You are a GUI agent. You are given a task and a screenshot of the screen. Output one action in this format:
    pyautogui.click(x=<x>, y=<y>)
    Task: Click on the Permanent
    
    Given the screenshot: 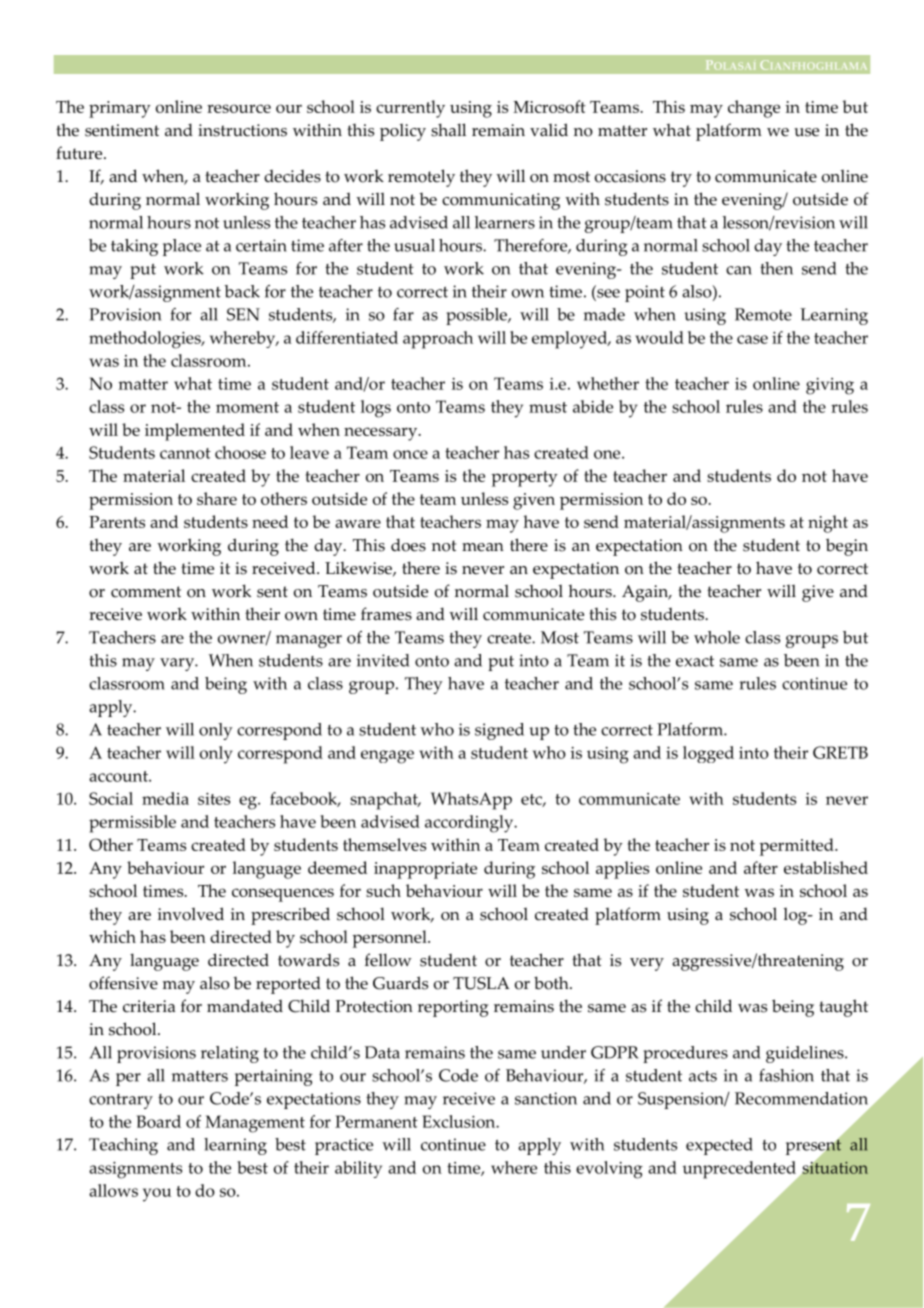 What is the action you would take?
    pyautogui.click(x=376, y=1121)
